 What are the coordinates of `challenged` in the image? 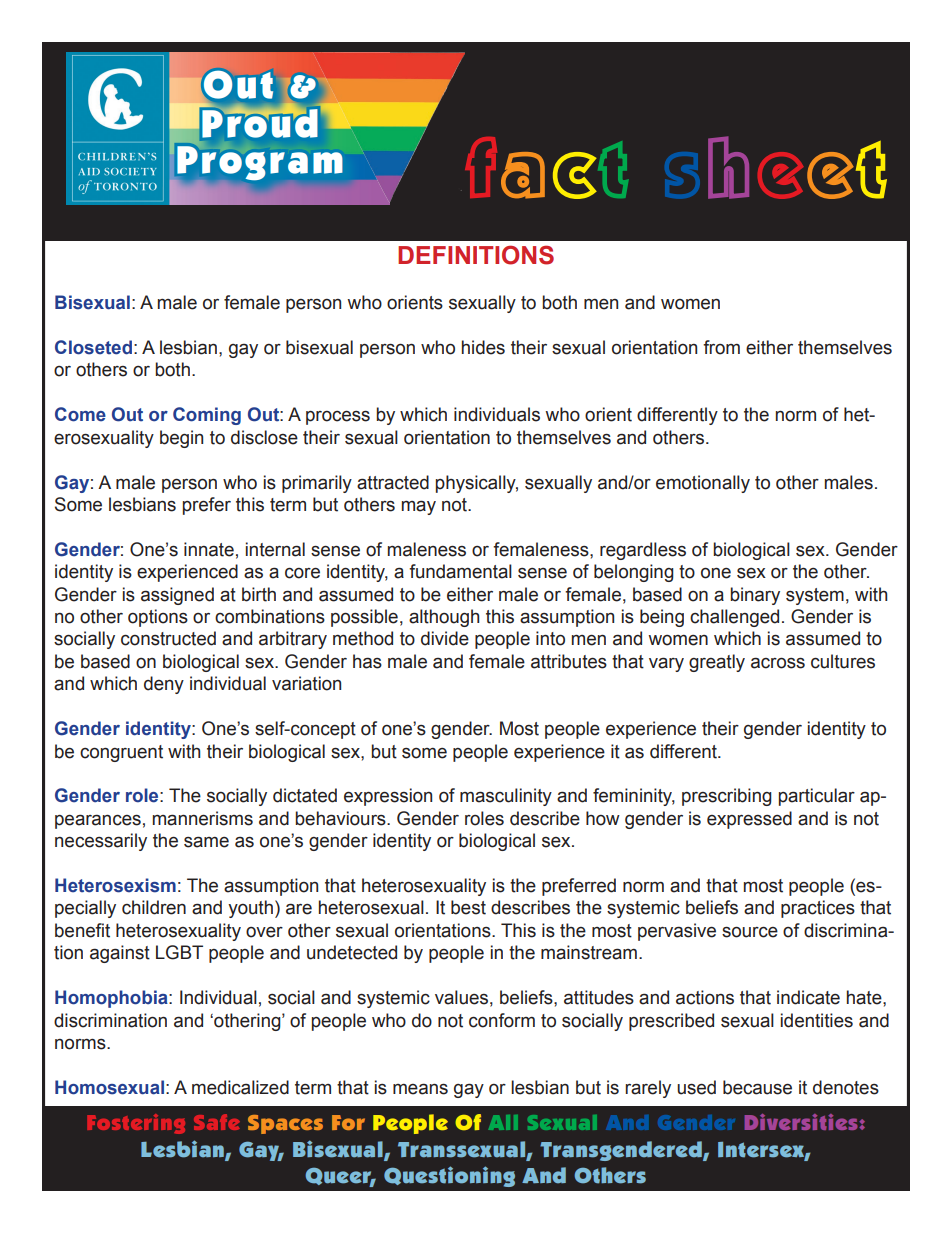 It's located at (734, 618).
